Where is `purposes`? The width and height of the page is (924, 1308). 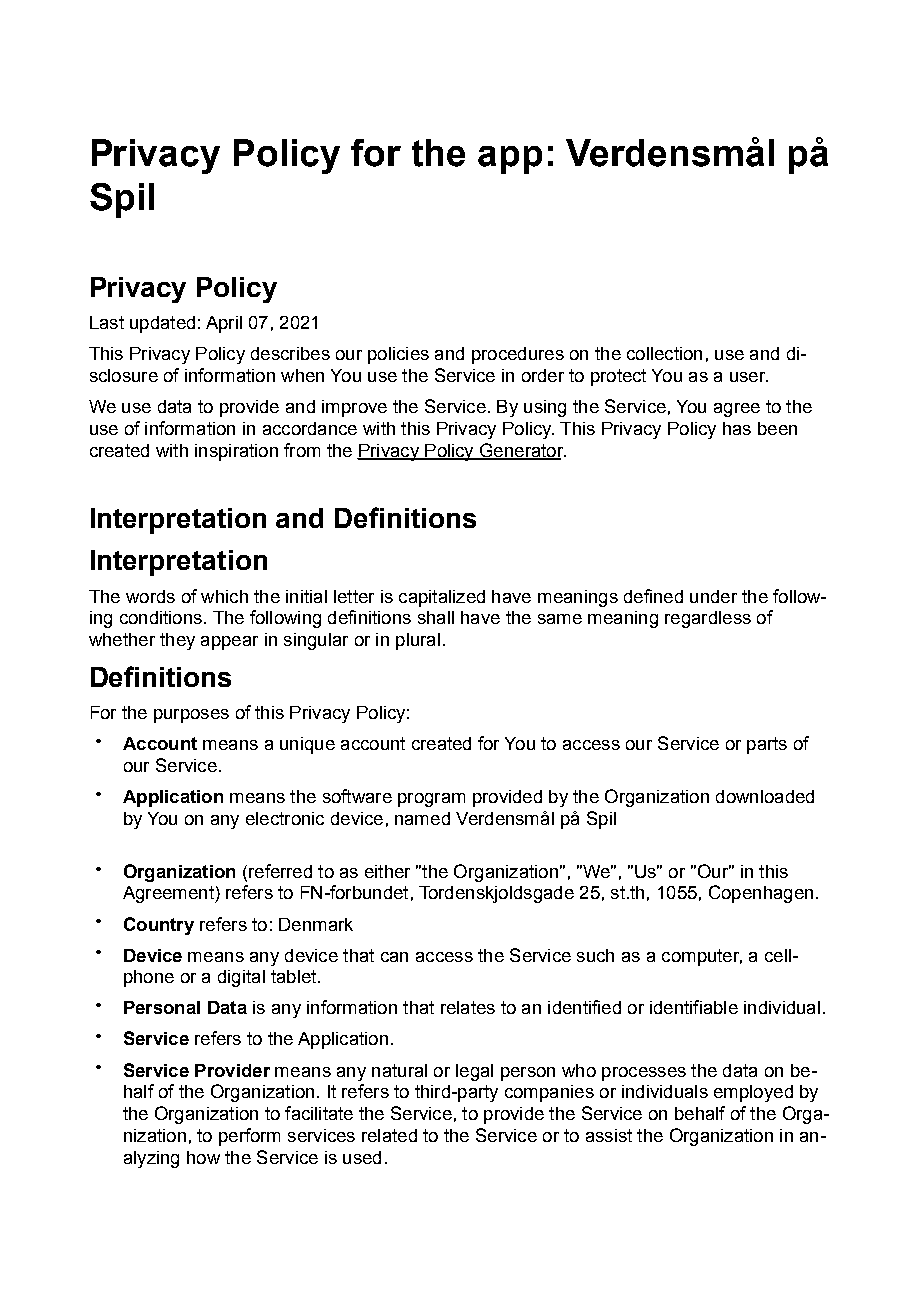
purposes is located at coordinates (191, 716).
